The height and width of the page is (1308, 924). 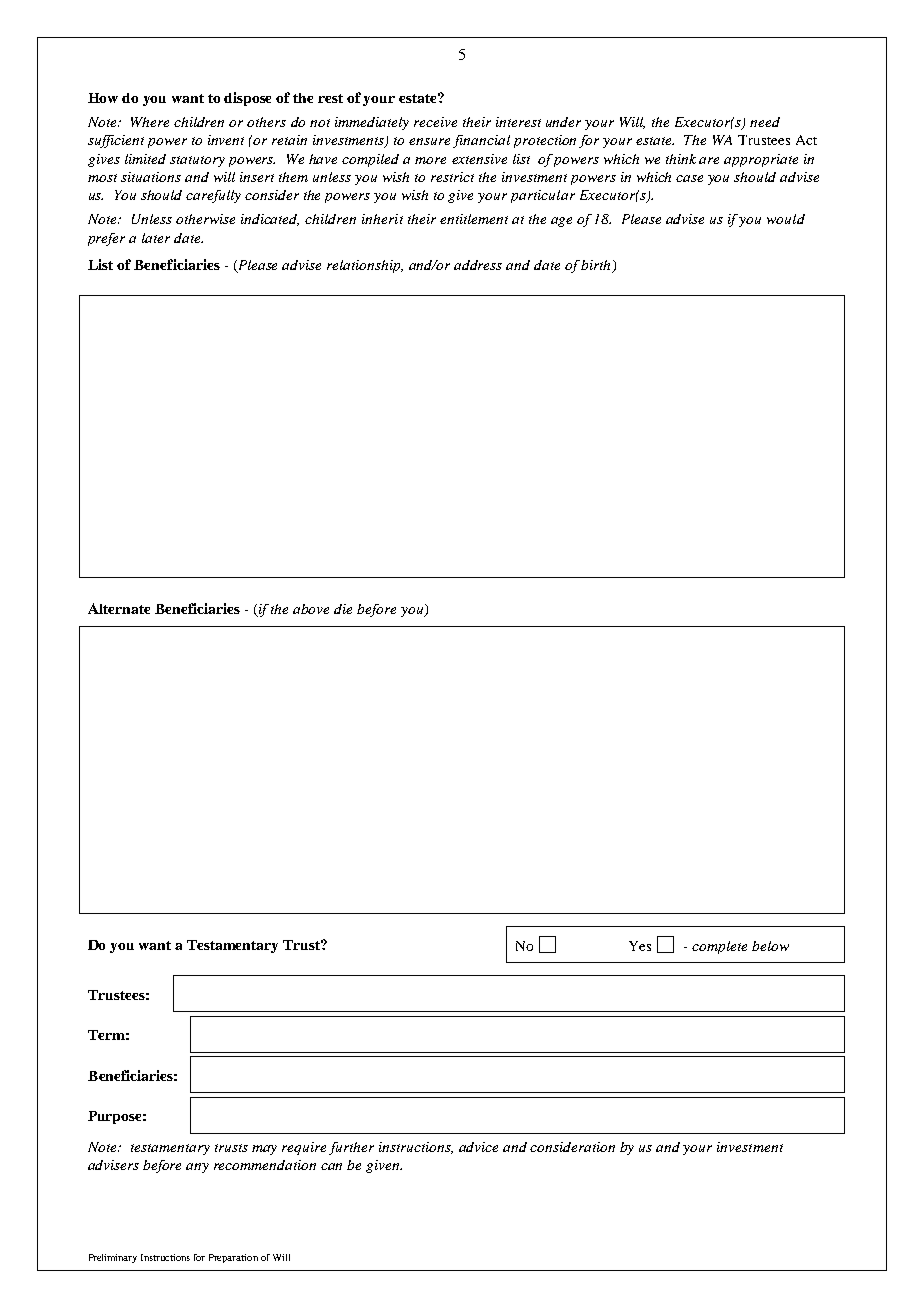 I want to click on address, so click(x=478, y=265).
